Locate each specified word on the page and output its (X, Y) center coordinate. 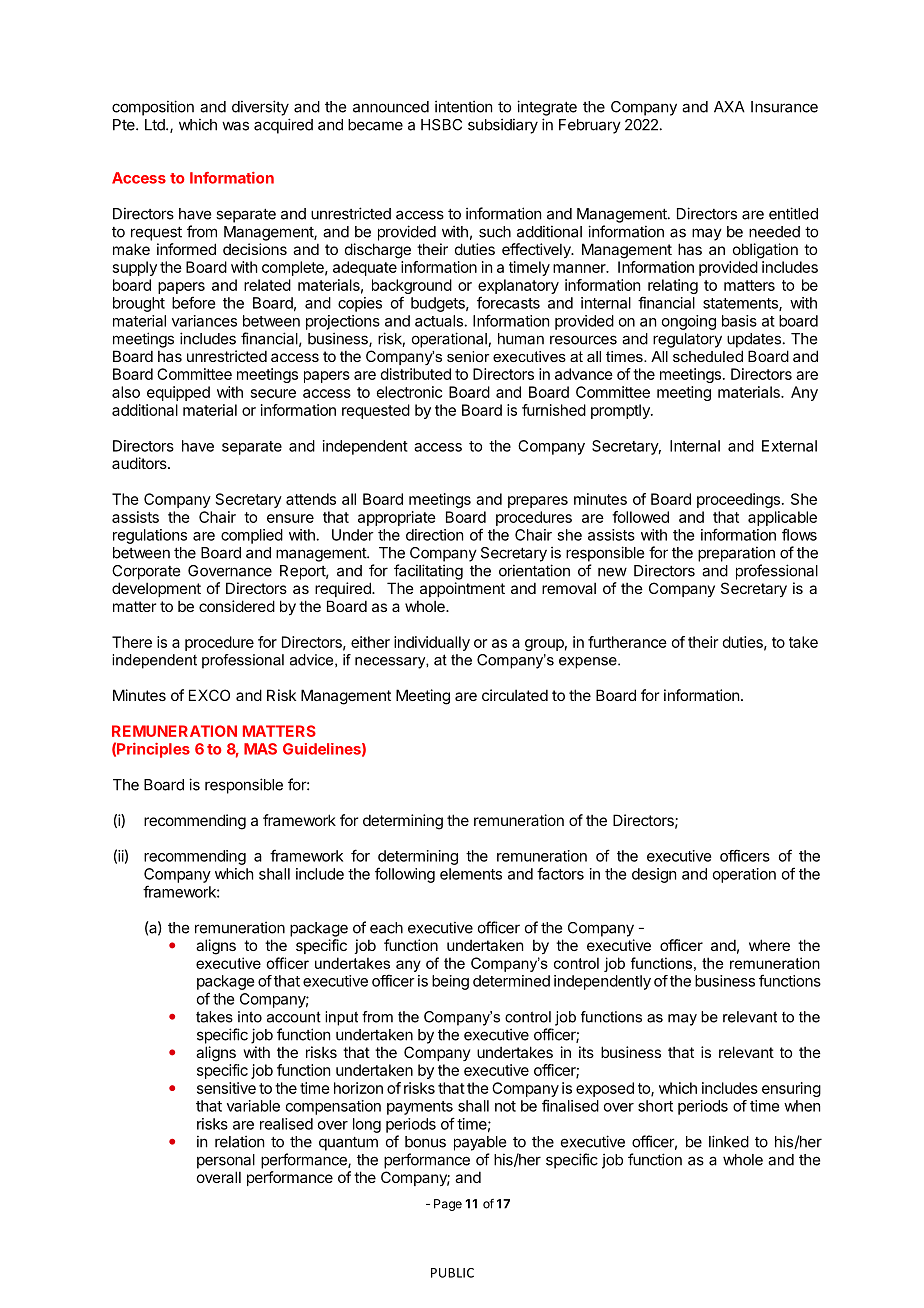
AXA (729, 107)
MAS (260, 749)
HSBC (441, 125)
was (235, 126)
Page (448, 1205)
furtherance (627, 642)
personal (226, 1161)
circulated (515, 695)
